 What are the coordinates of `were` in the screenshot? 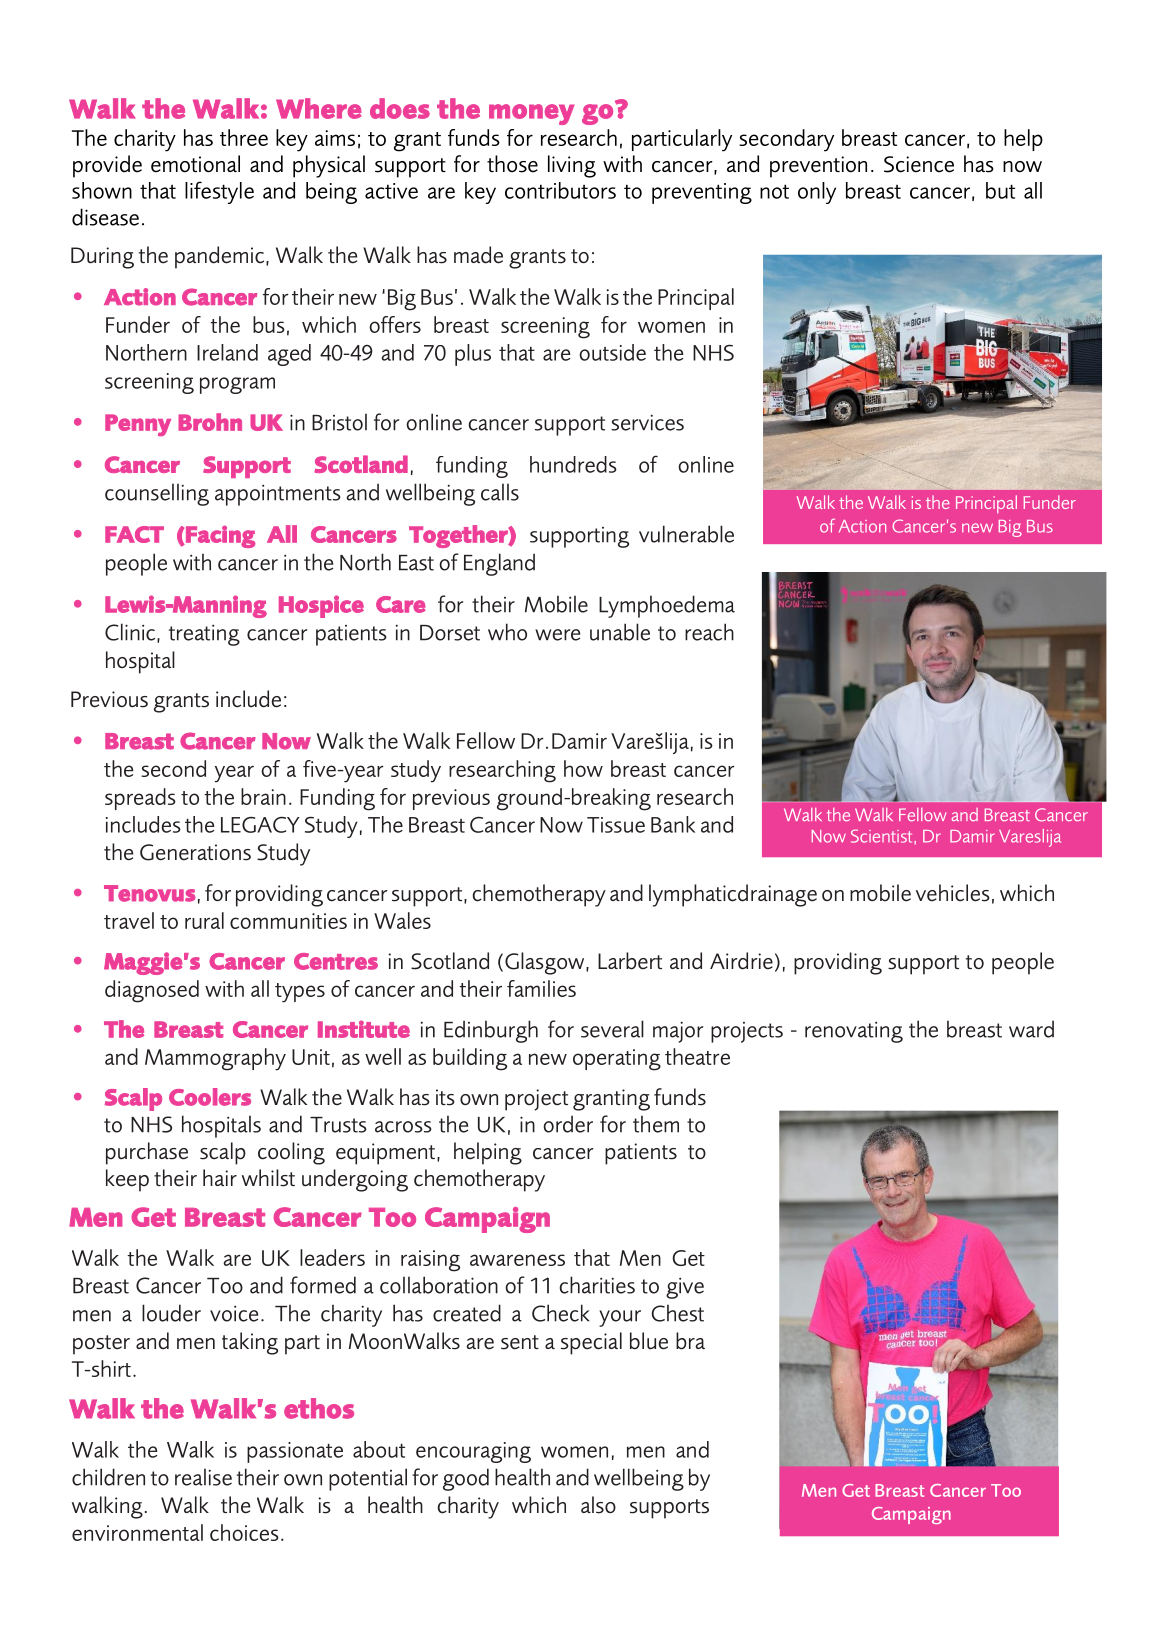 It's located at (557, 635).
